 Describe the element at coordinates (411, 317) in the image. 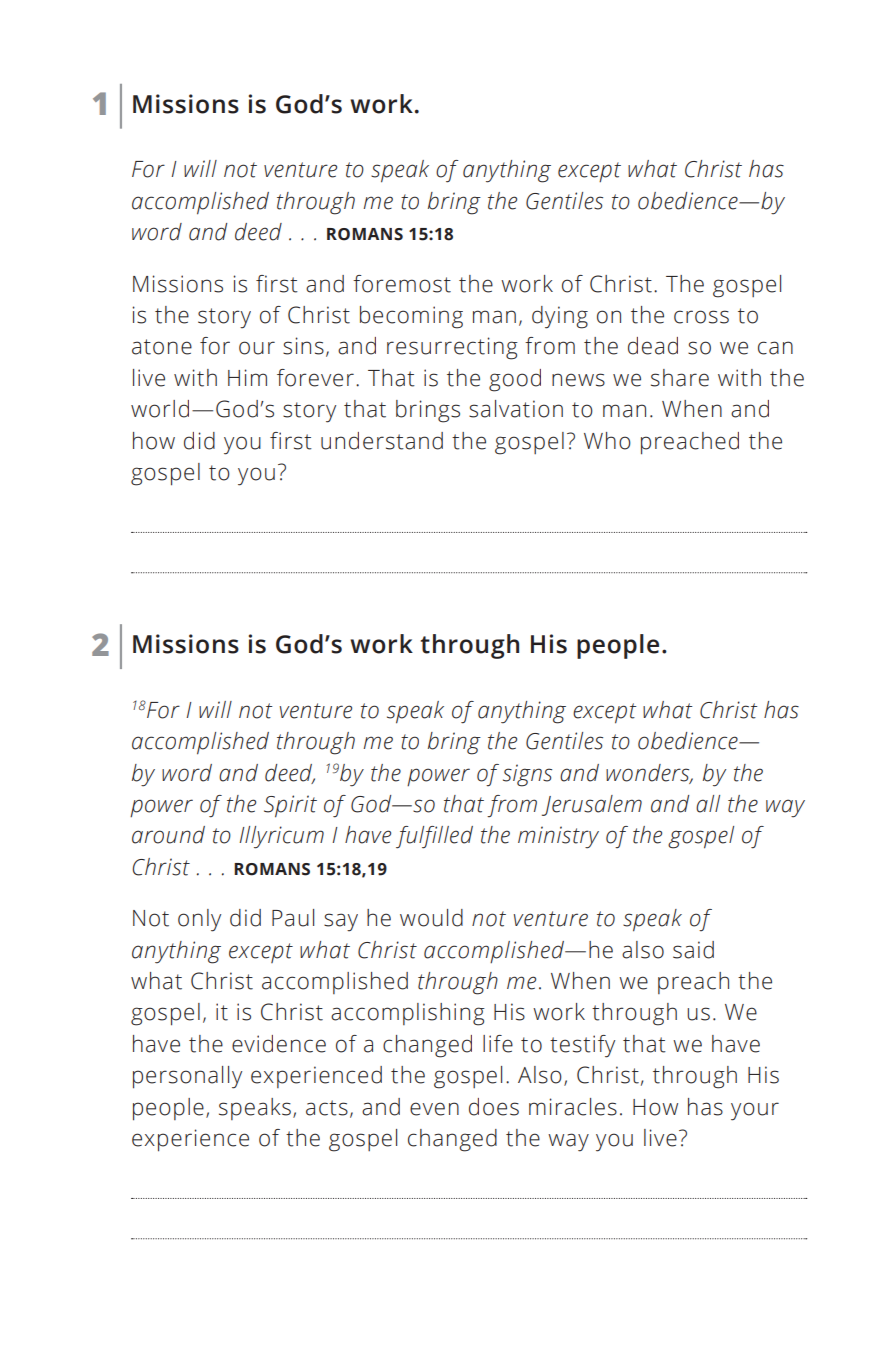

I see `becoming` at that location.
